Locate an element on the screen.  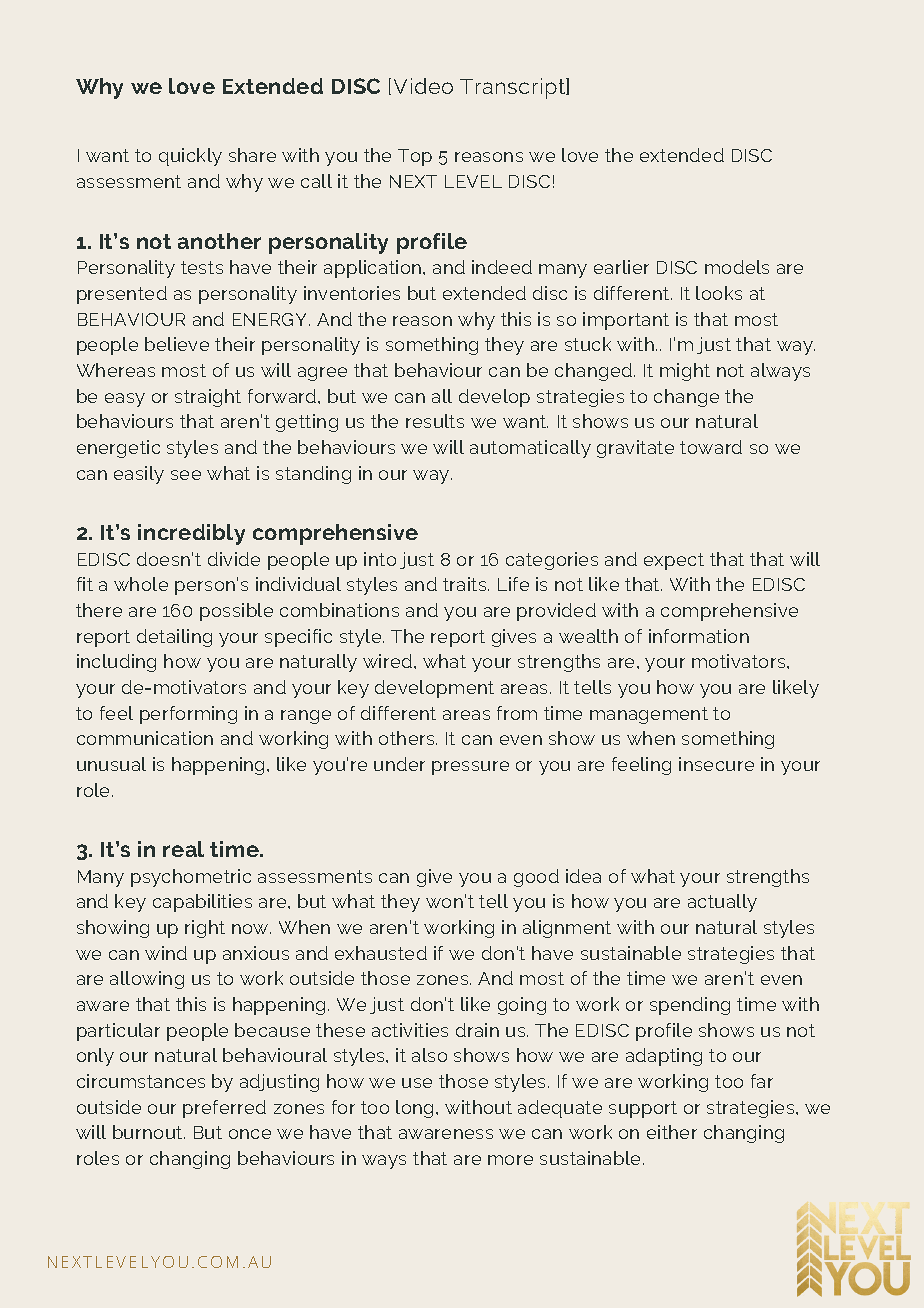
information is located at coordinates (699, 636).
